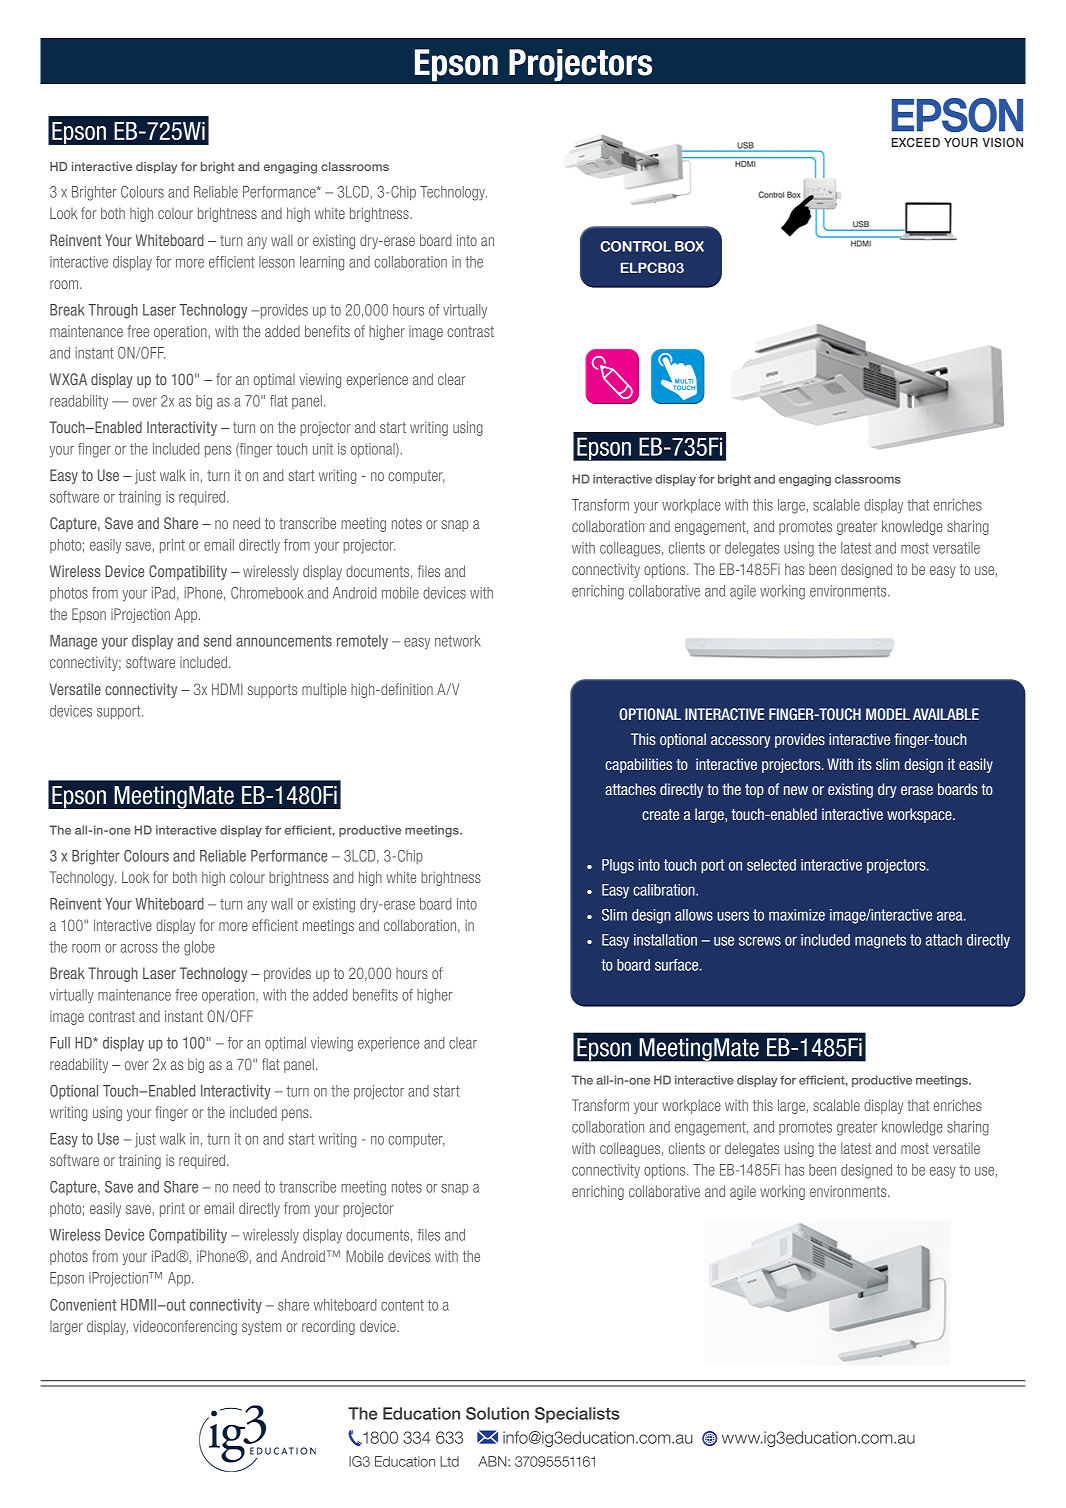 Image resolution: width=1066 pixels, height=1508 pixels. What do you see at coordinates (458, 641) in the screenshot?
I see `network` at bounding box center [458, 641].
